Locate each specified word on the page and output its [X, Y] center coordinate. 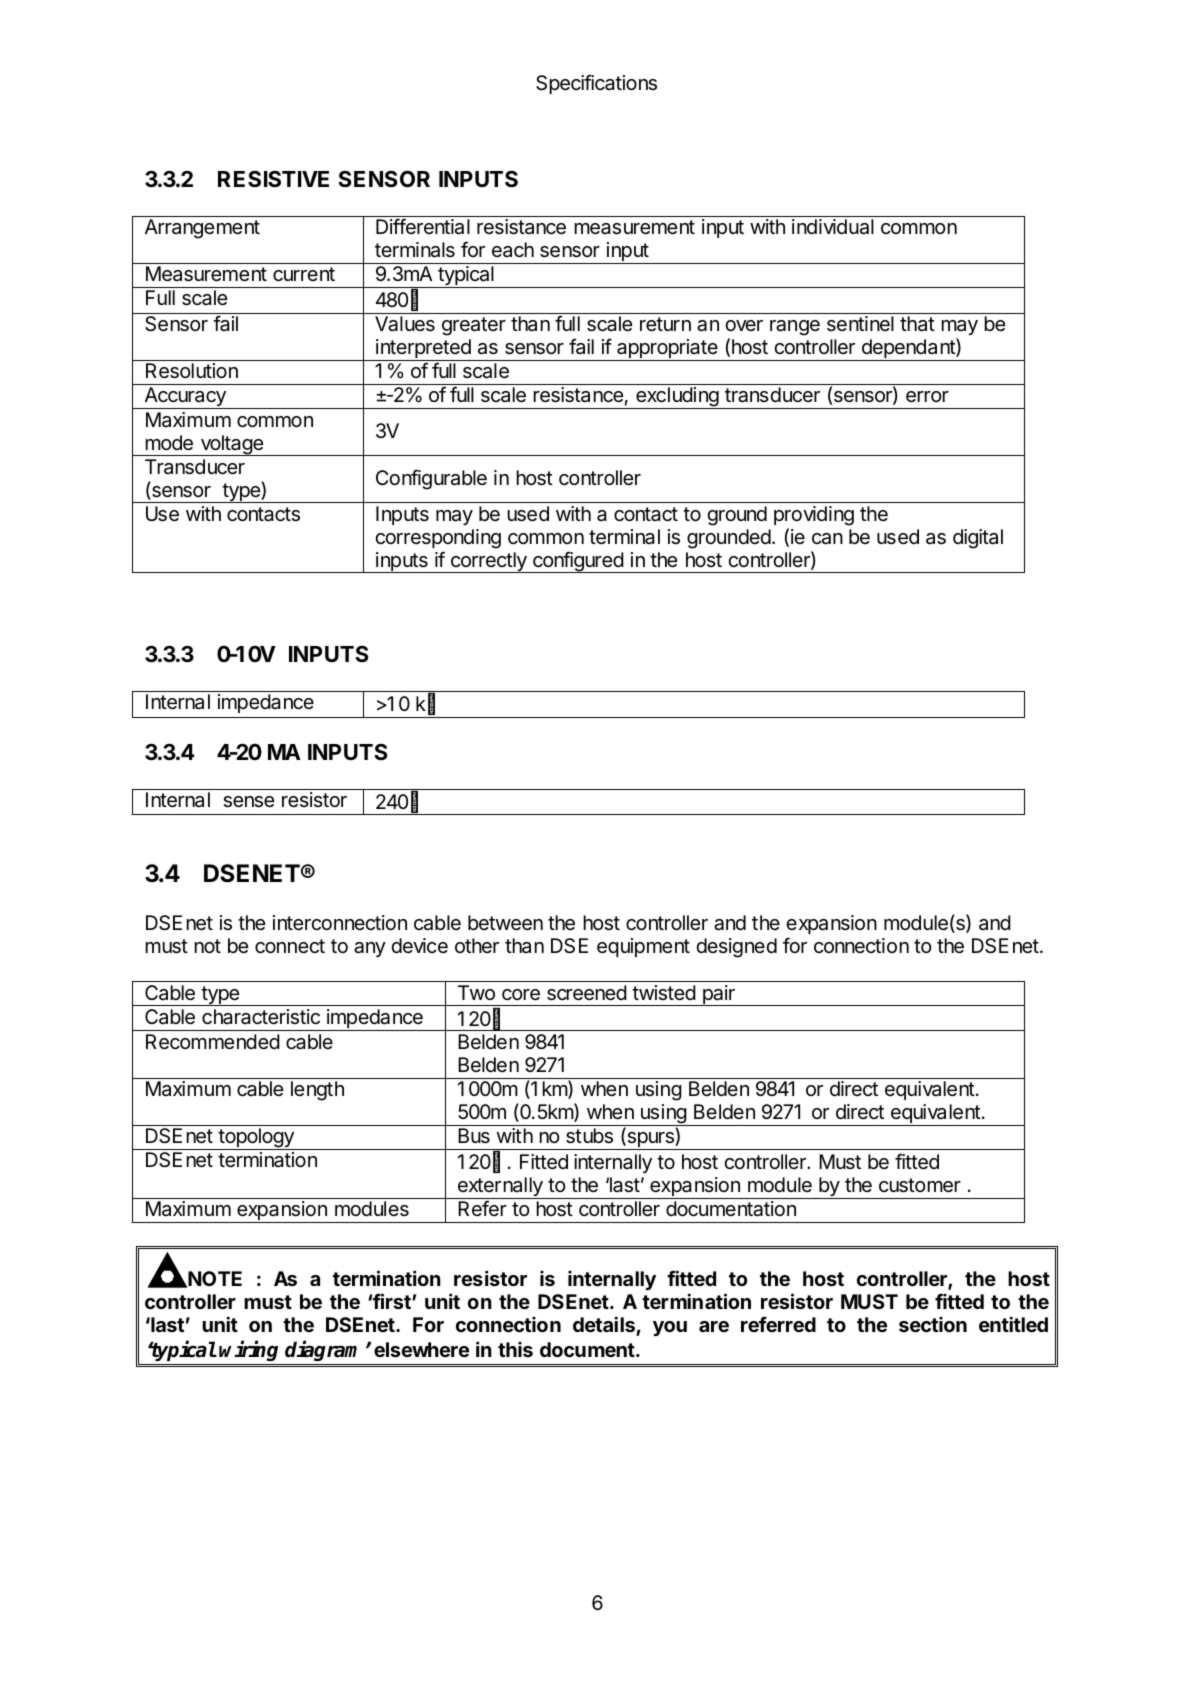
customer [920, 1185]
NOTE [214, 1279]
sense [248, 802]
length [317, 1091]
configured [578, 562]
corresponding [438, 539]
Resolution [192, 371]
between [505, 923]
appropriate [667, 350]
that [917, 324]
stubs [589, 1136]
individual [833, 227]
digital [978, 539]
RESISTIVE [273, 178]
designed [736, 948]
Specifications [596, 84]
